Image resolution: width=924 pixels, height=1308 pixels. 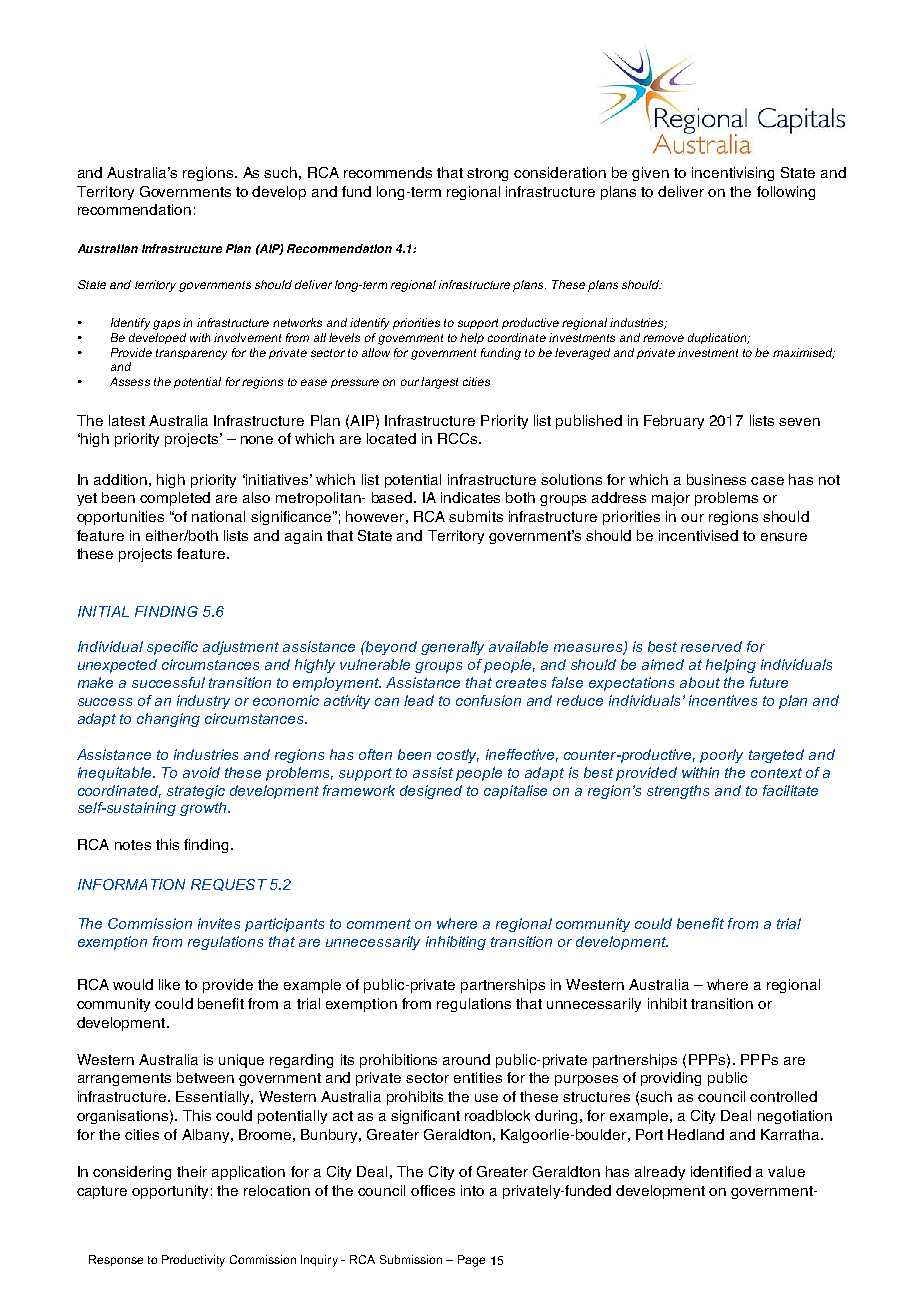 I want to click on strong, so click(x=487, y=174).
